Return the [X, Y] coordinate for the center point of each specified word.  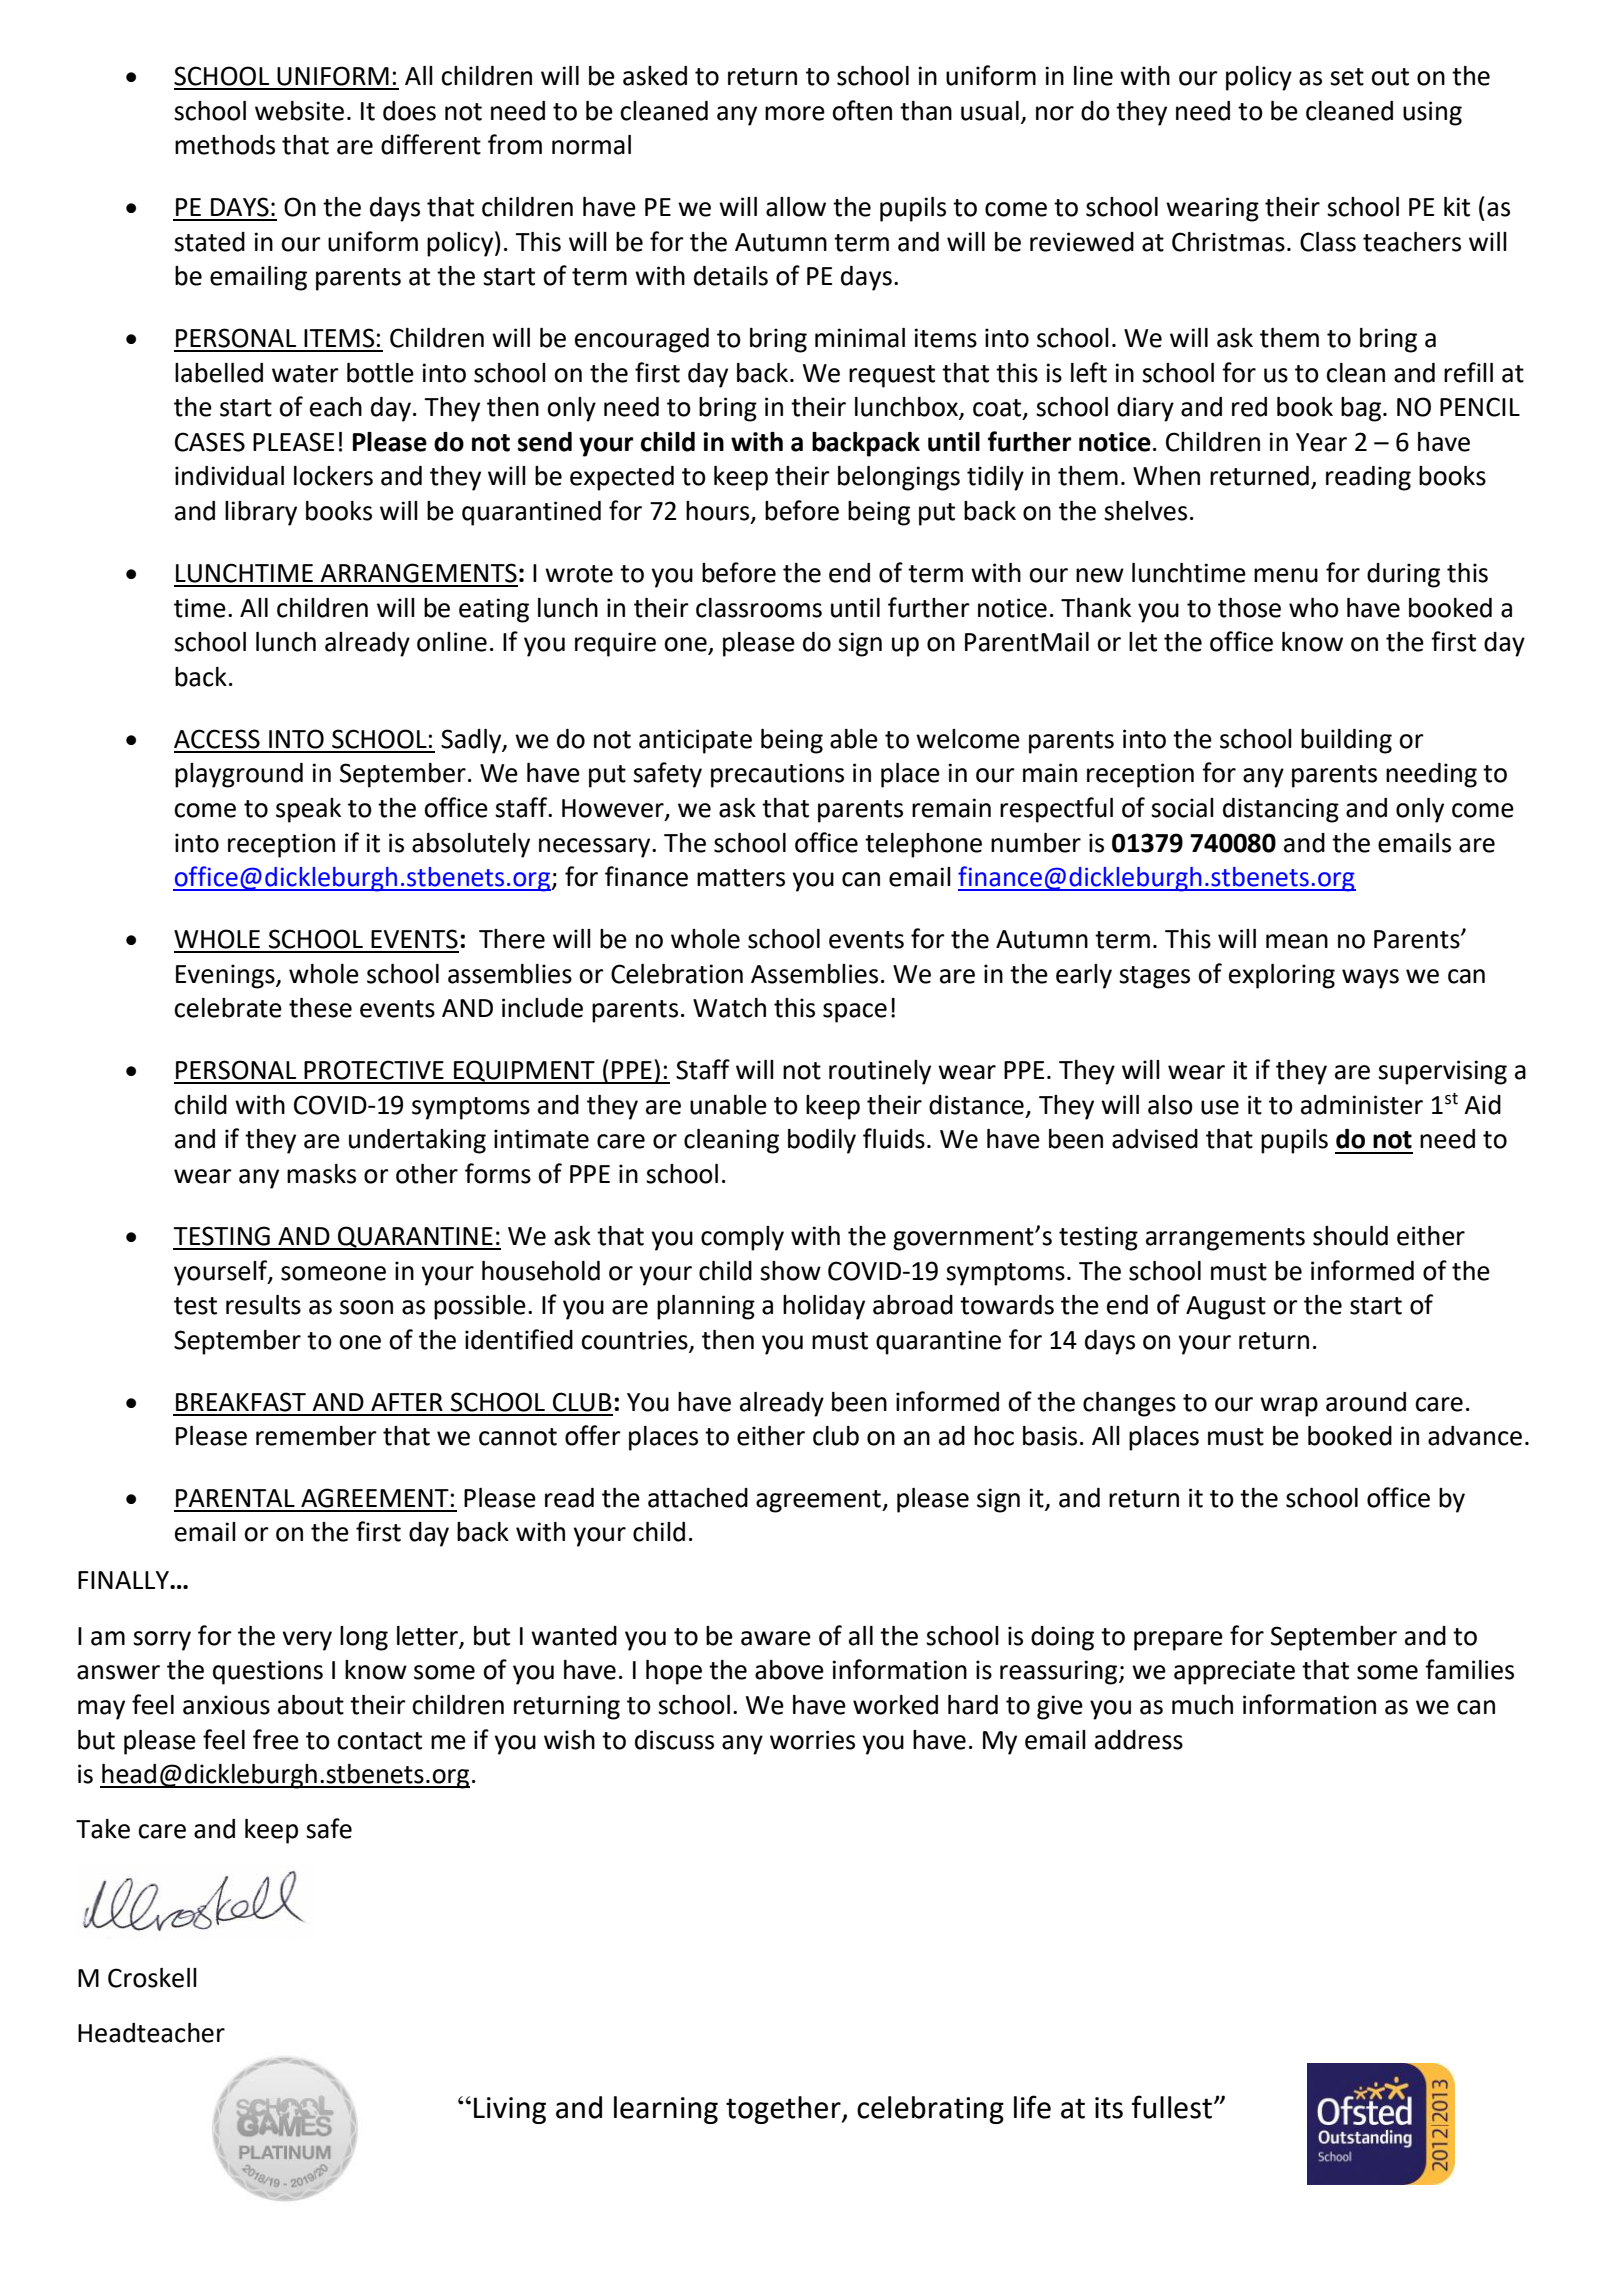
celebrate [228, 1008]
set [1347, 77]
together [784, 2110]
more [795, 113]
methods [225, 145]
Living [510, 2110]
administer [1362, 1105]
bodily [822, 1141]
